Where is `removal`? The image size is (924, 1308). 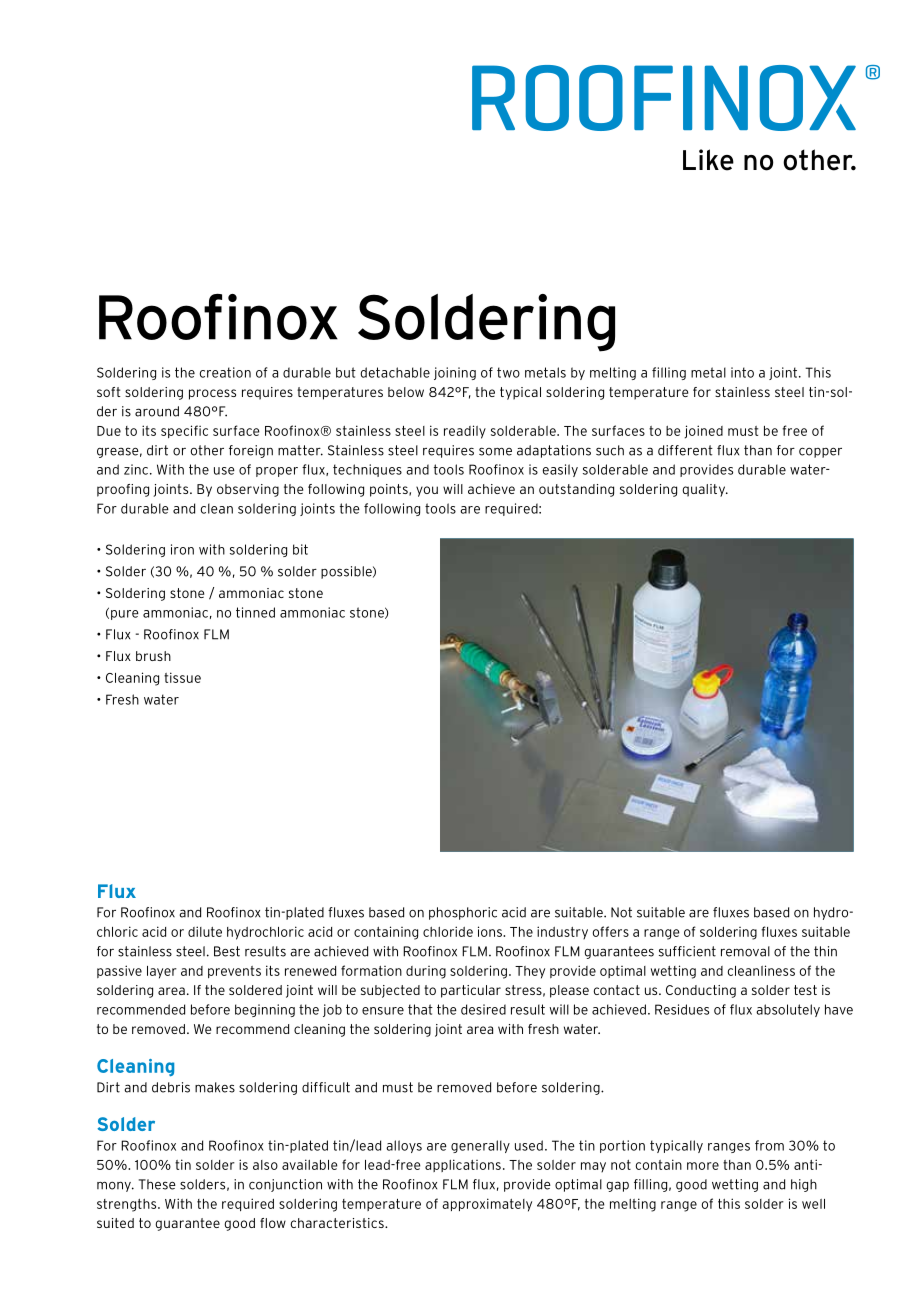
removal is located at coordinates (745, 951).
